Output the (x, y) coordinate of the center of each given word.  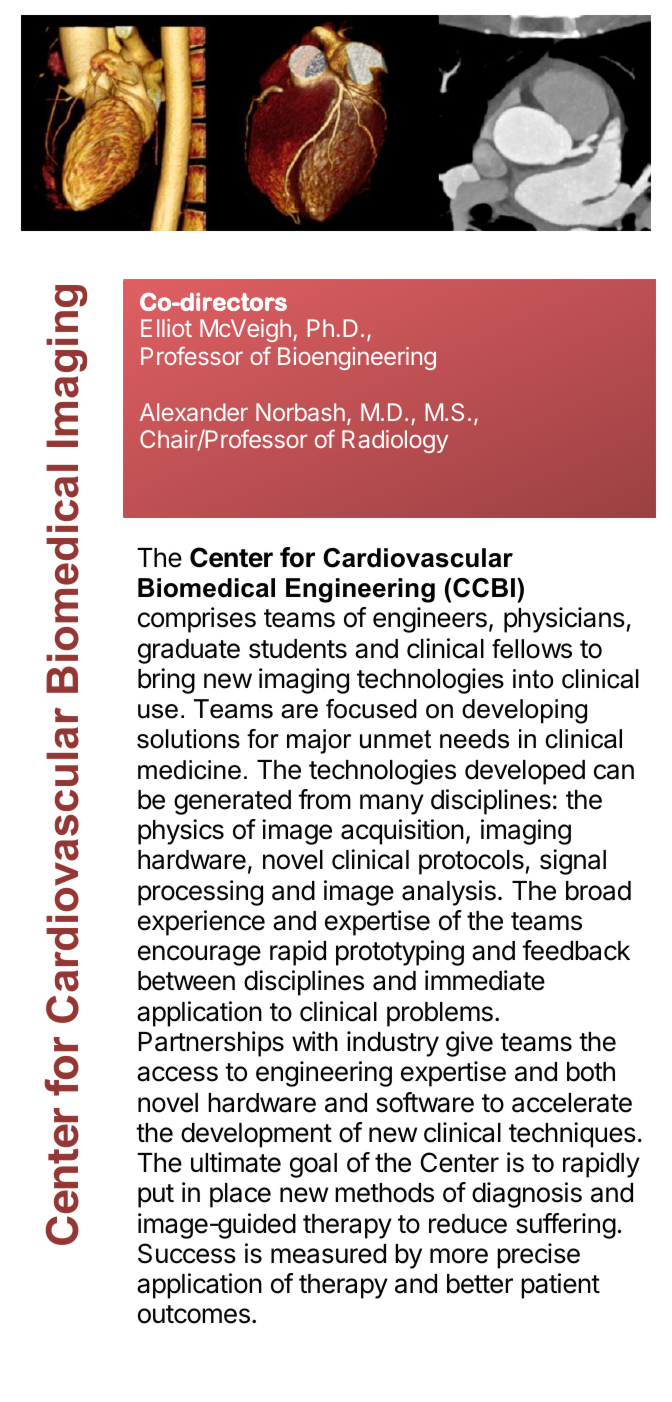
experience (201, 923)
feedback (576, 950)
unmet (395, 739)
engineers (430, 620)
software (425, 1102)
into (533, 679)
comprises (197, 620)
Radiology (395, 441)
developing (524, 711)
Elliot (166, 328)
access (177, 1074)
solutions (188, 739)
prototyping (400, 953)
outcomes (194, 1314)
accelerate (572, 1103)
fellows (532, 649)
